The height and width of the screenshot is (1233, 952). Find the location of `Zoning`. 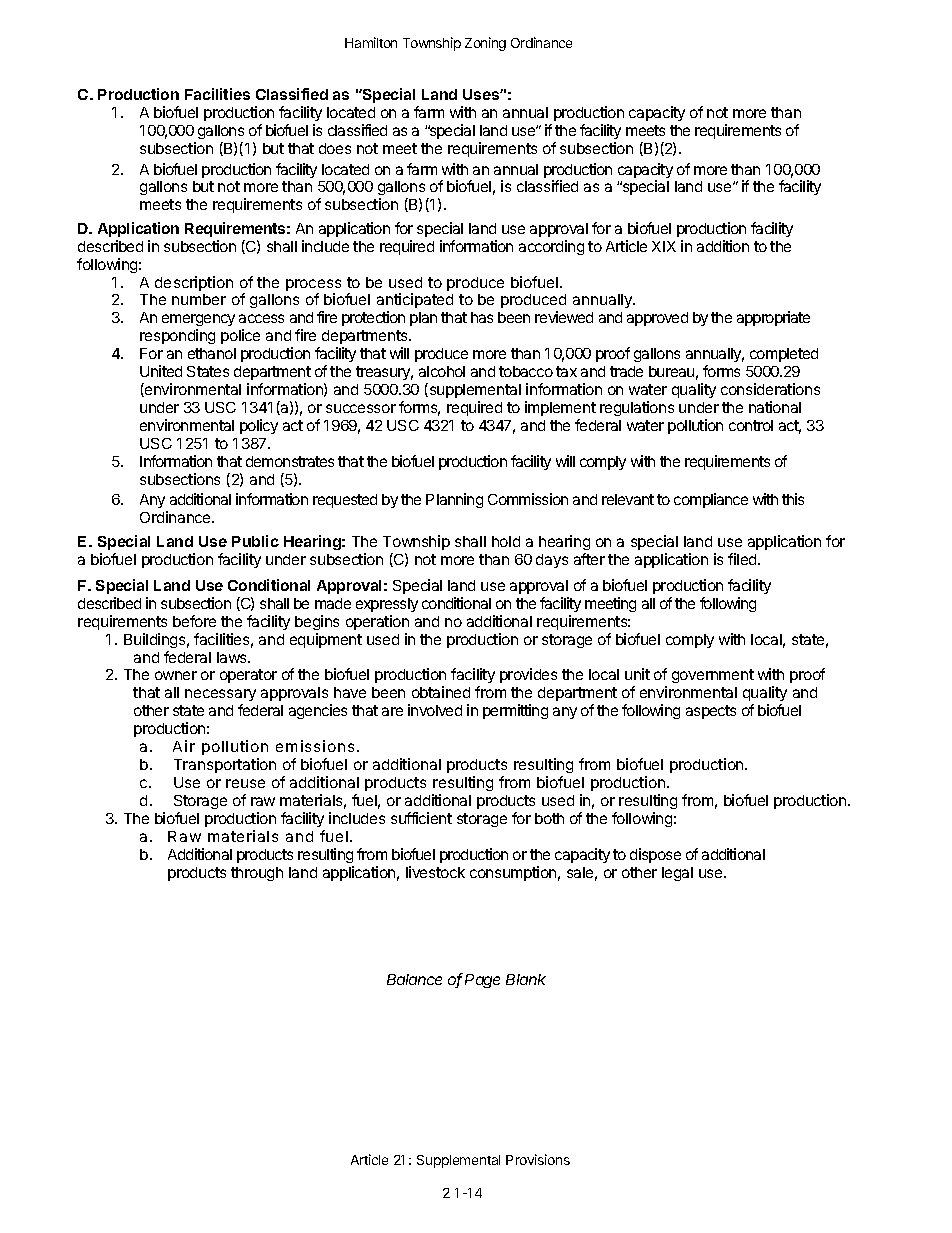

Zoning is located at coordinates (485, 44).
